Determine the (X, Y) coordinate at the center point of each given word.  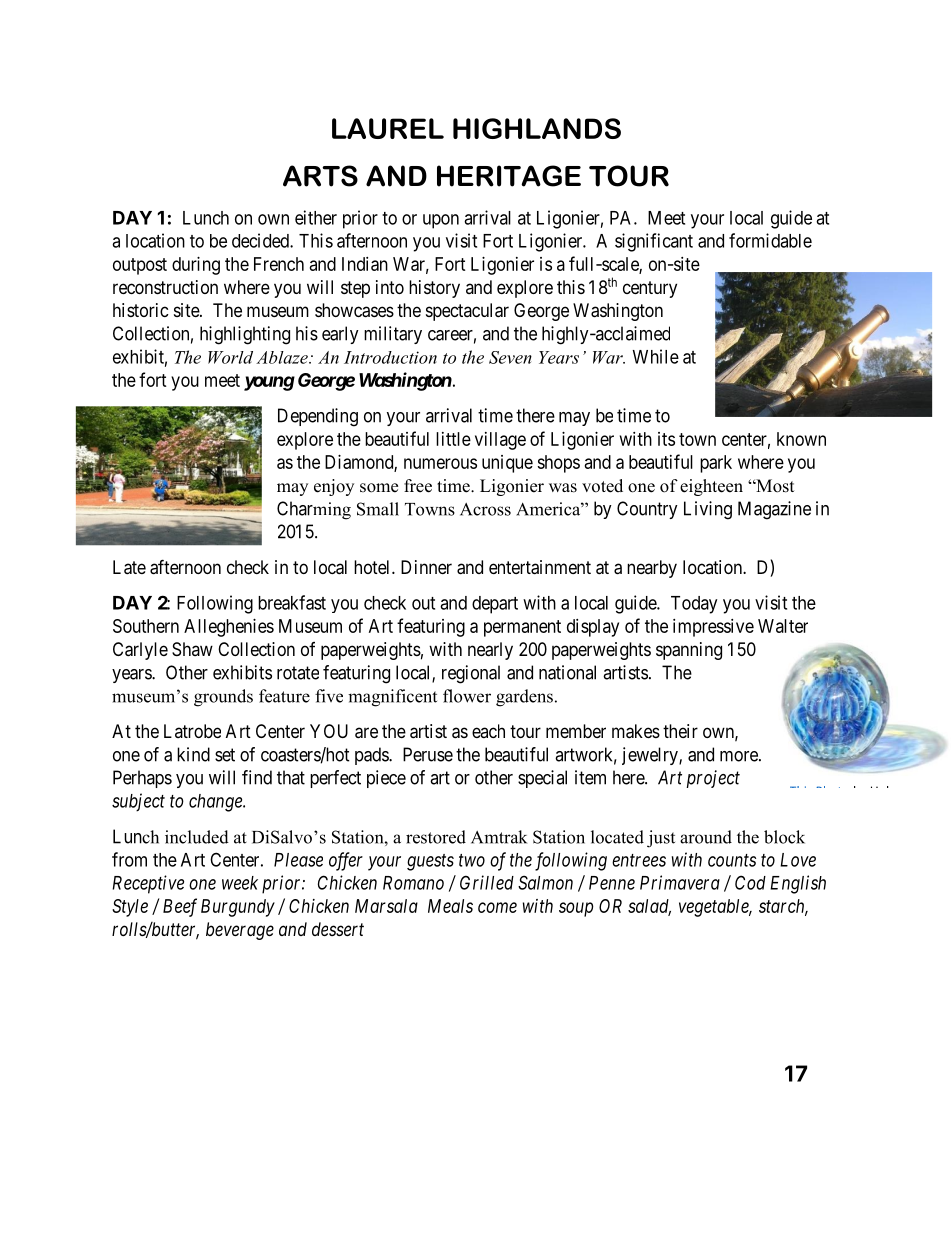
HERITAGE (509, 176)
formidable (770, 240)
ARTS (320, 176)
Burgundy (238, 908)
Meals (450, 906)
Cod (750, 882)
